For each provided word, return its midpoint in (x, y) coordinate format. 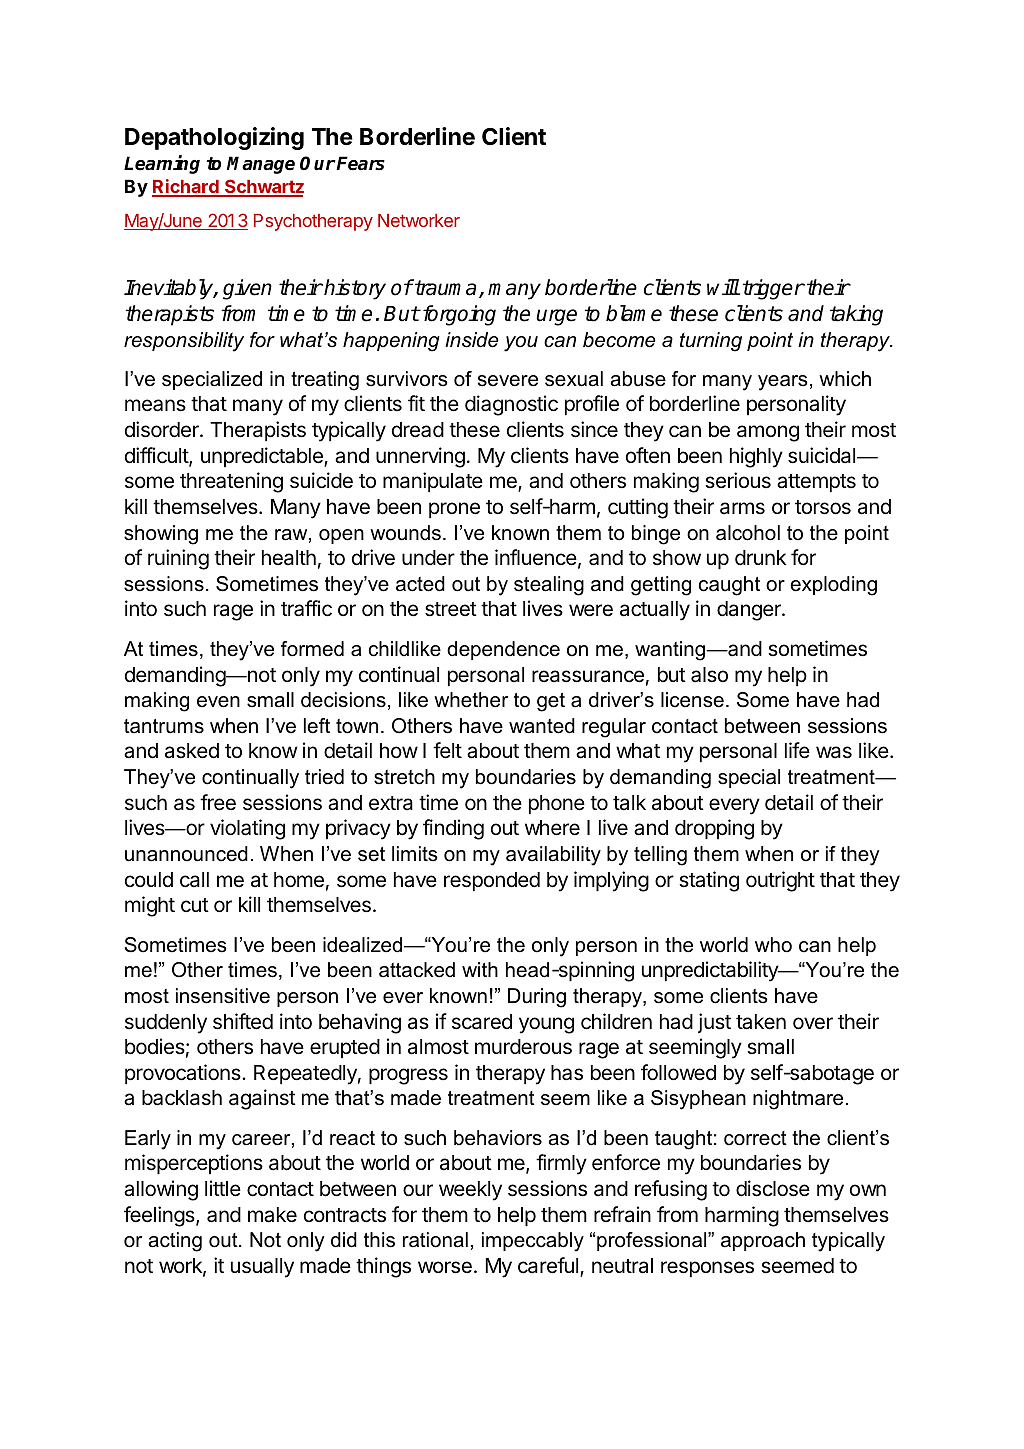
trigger (773, 289)
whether (471, 700)
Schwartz (263, 187)
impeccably (533, 1242)
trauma (444, 287)
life (797, 750)
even (218, 702)
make (272, 1215)
